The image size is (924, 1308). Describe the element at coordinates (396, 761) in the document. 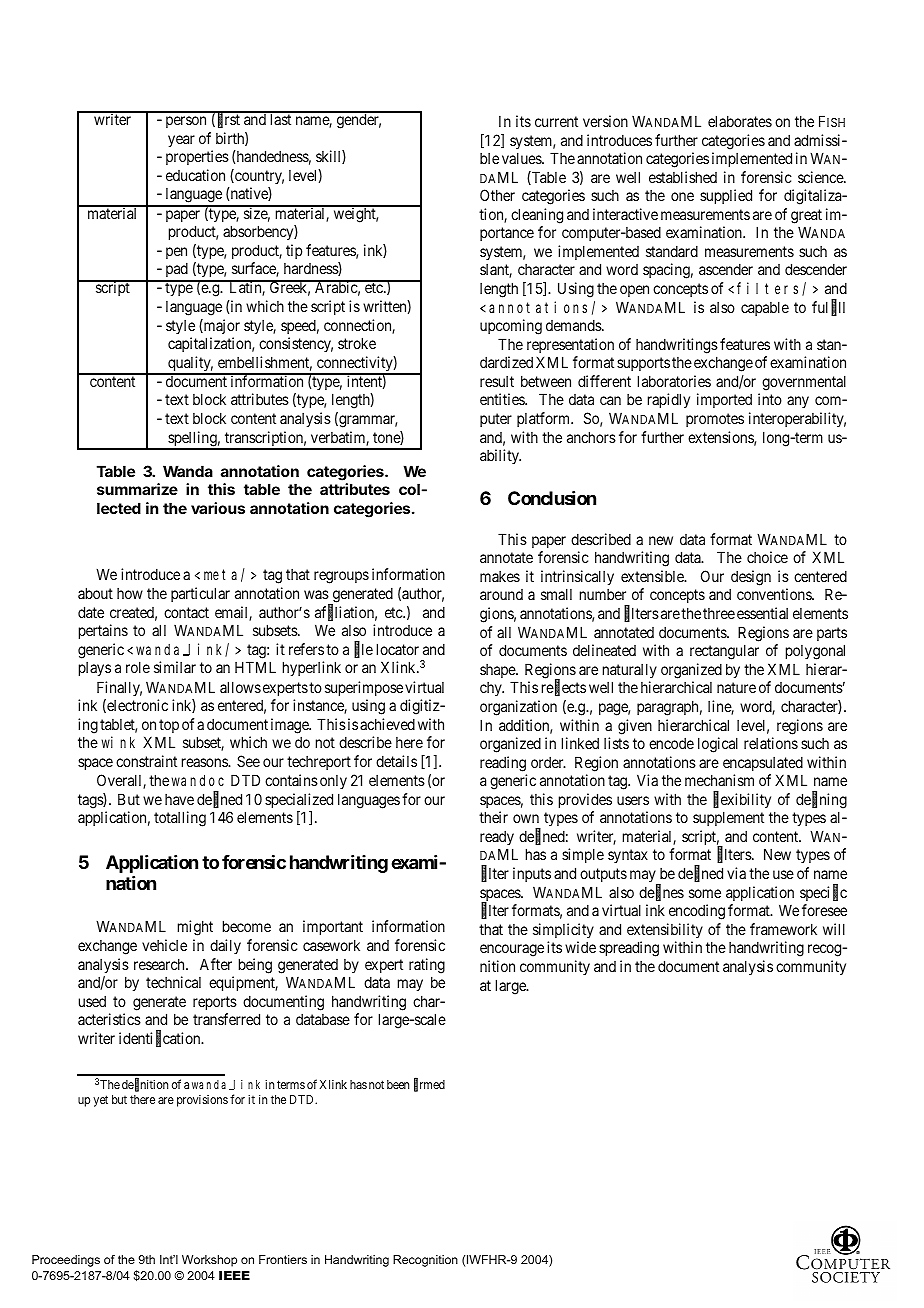

I see `details` at that location.
